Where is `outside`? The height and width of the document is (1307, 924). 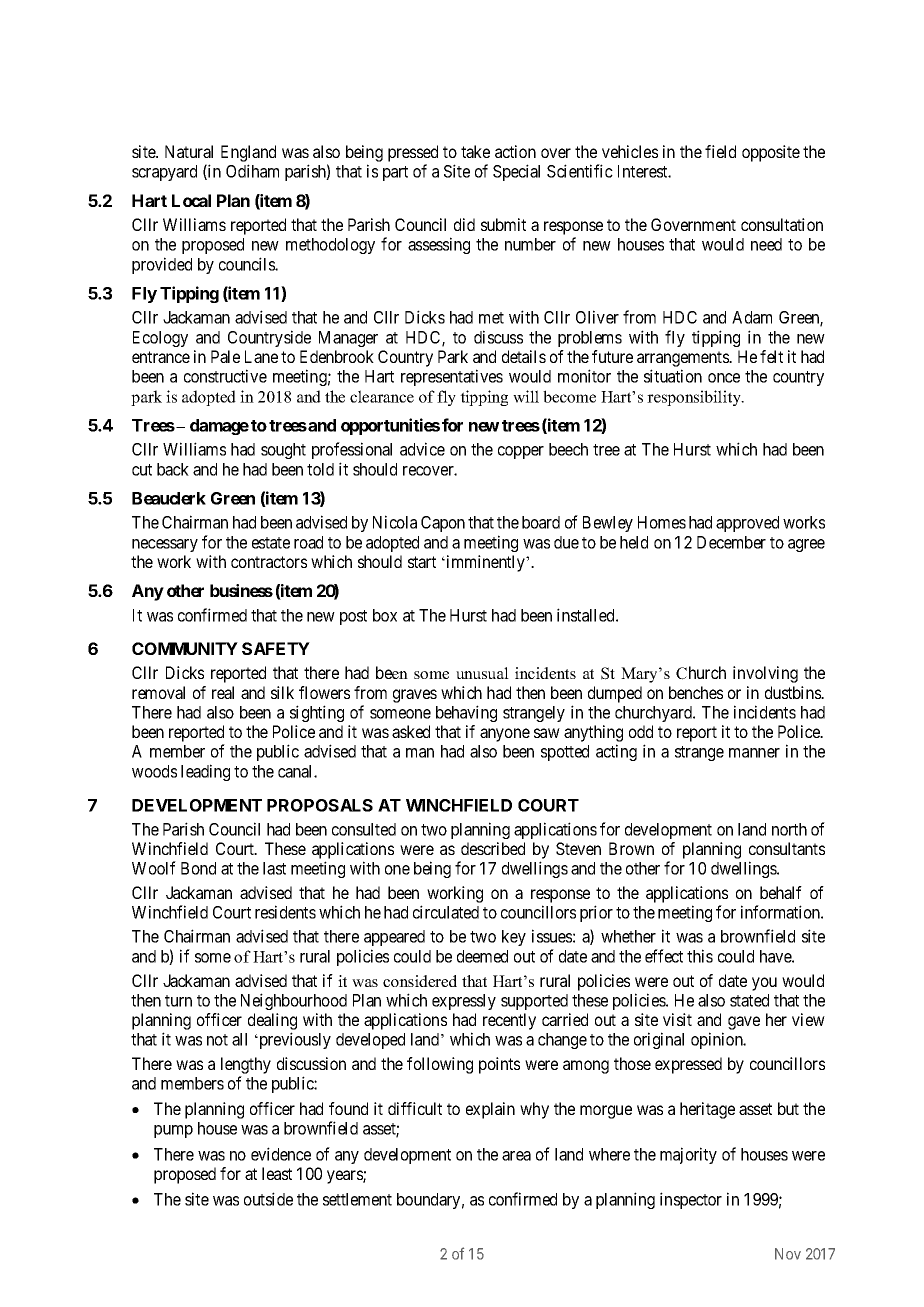 outside is located at coordinates (268, 1199).
